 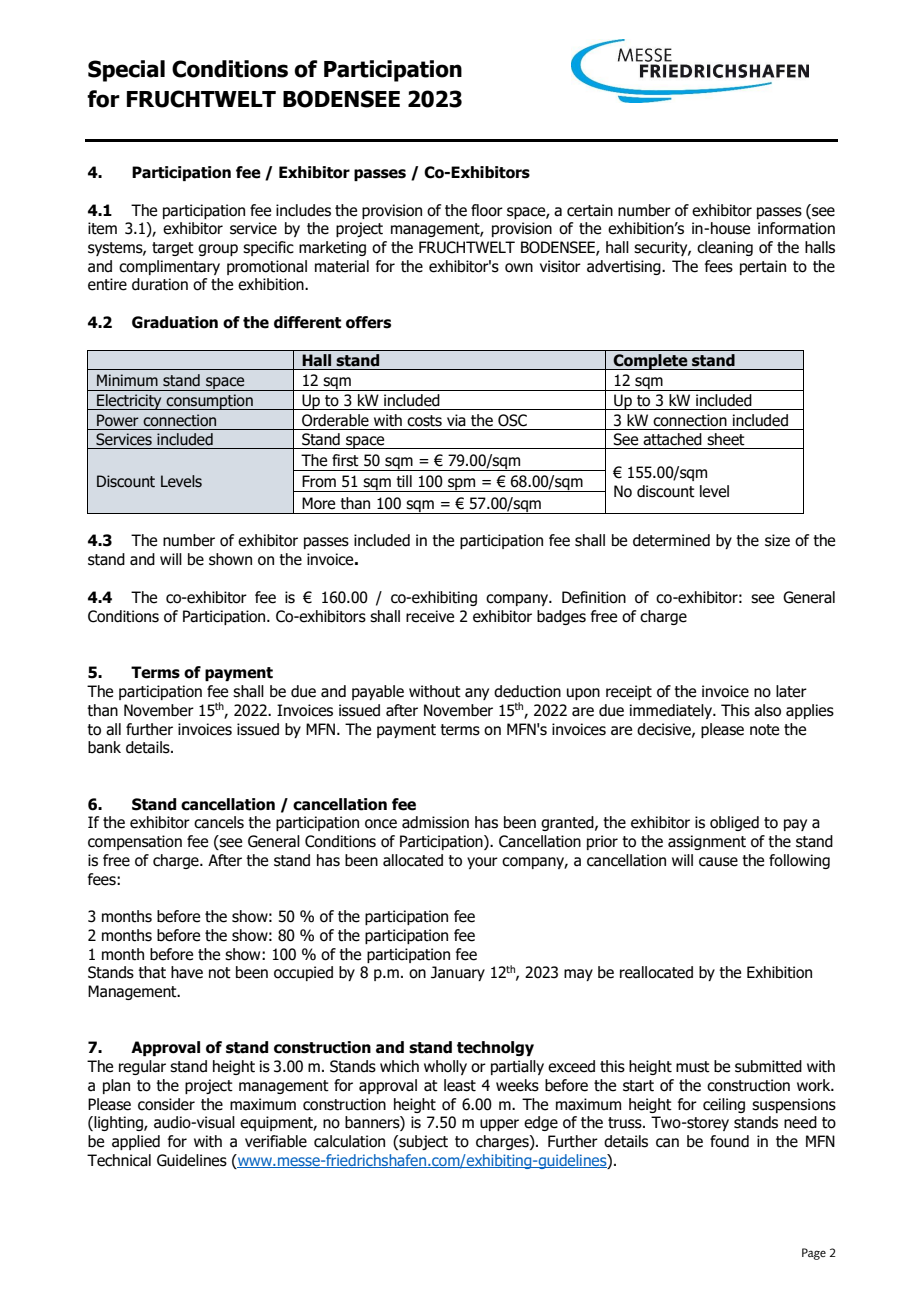 I want to click on receive, so click(x=430, y=616).
